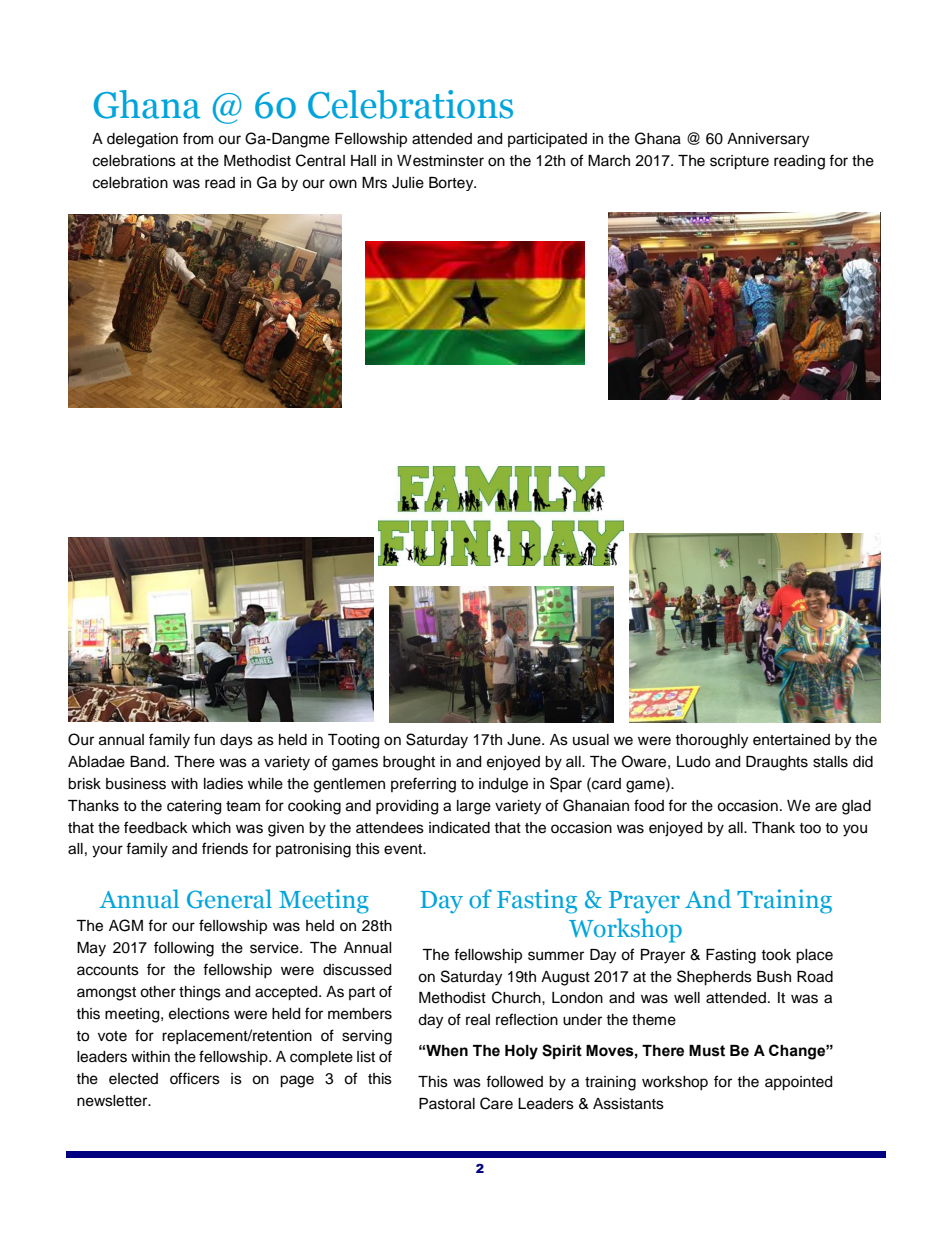  I want to click on scripture, so click(739, 162).
